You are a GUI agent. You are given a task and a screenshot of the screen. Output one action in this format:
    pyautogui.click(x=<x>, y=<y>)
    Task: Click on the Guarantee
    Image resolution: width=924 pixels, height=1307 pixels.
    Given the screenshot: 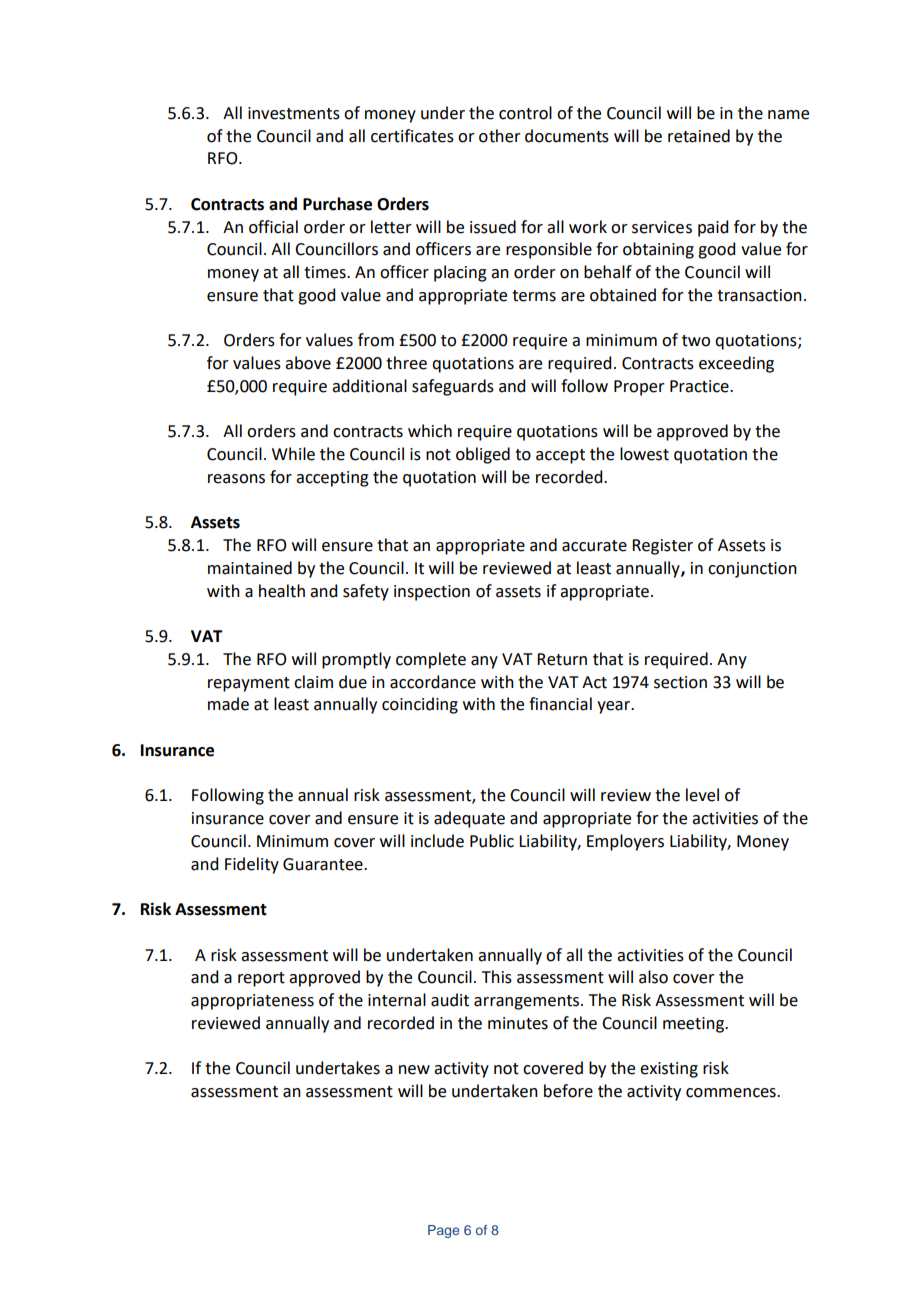 What is the action you would take?
    pyautogui.click(x=324, y=864)
